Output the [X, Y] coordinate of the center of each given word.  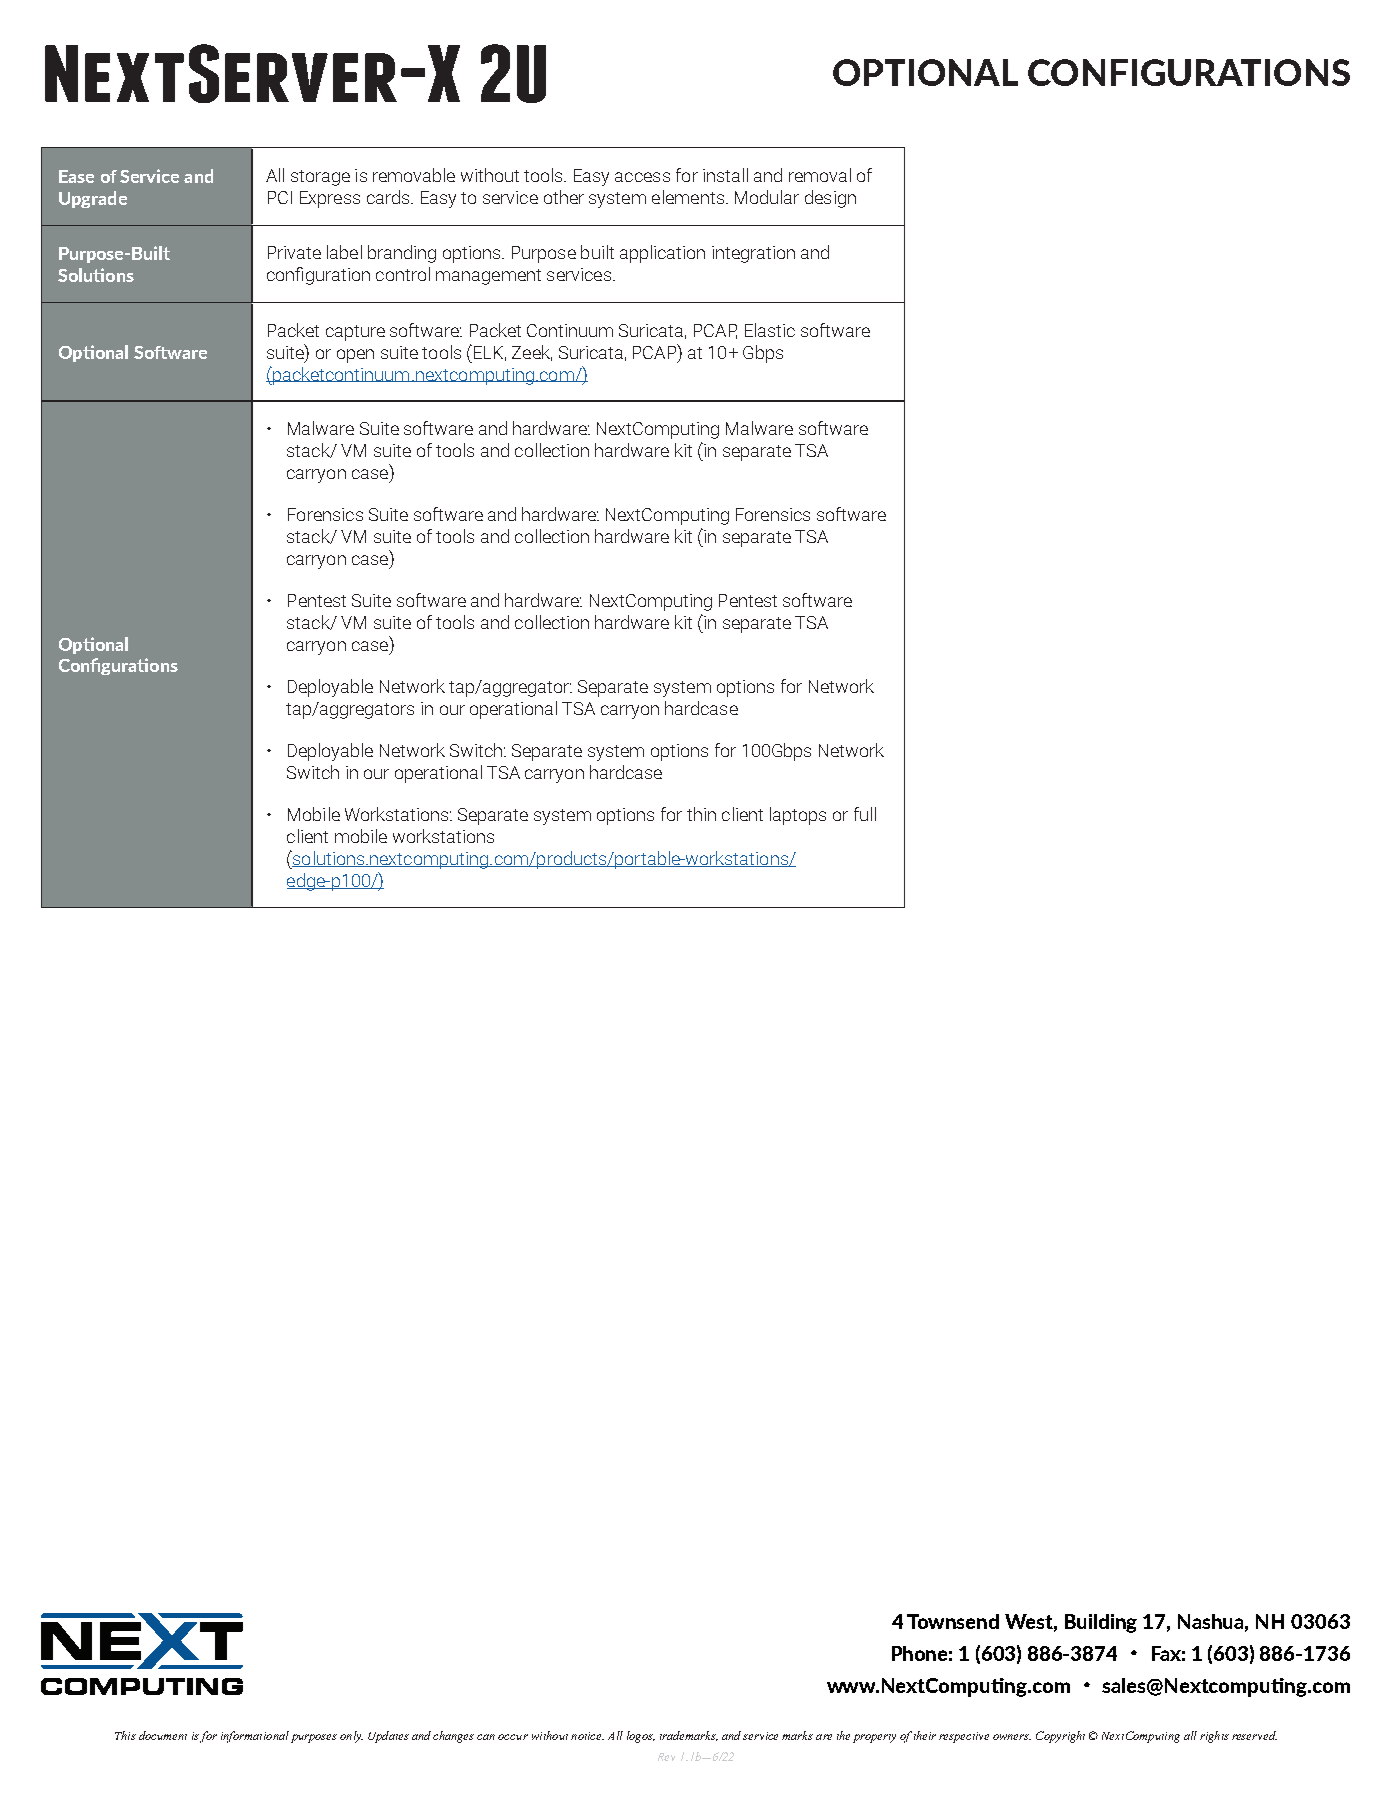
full [865, 814]
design [830, 199]
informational [255, 1737]
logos [641, 1737]
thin [701, 814]
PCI [280, 197]
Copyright [1060, 1737]
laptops [798, 816]
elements [688, 197]
